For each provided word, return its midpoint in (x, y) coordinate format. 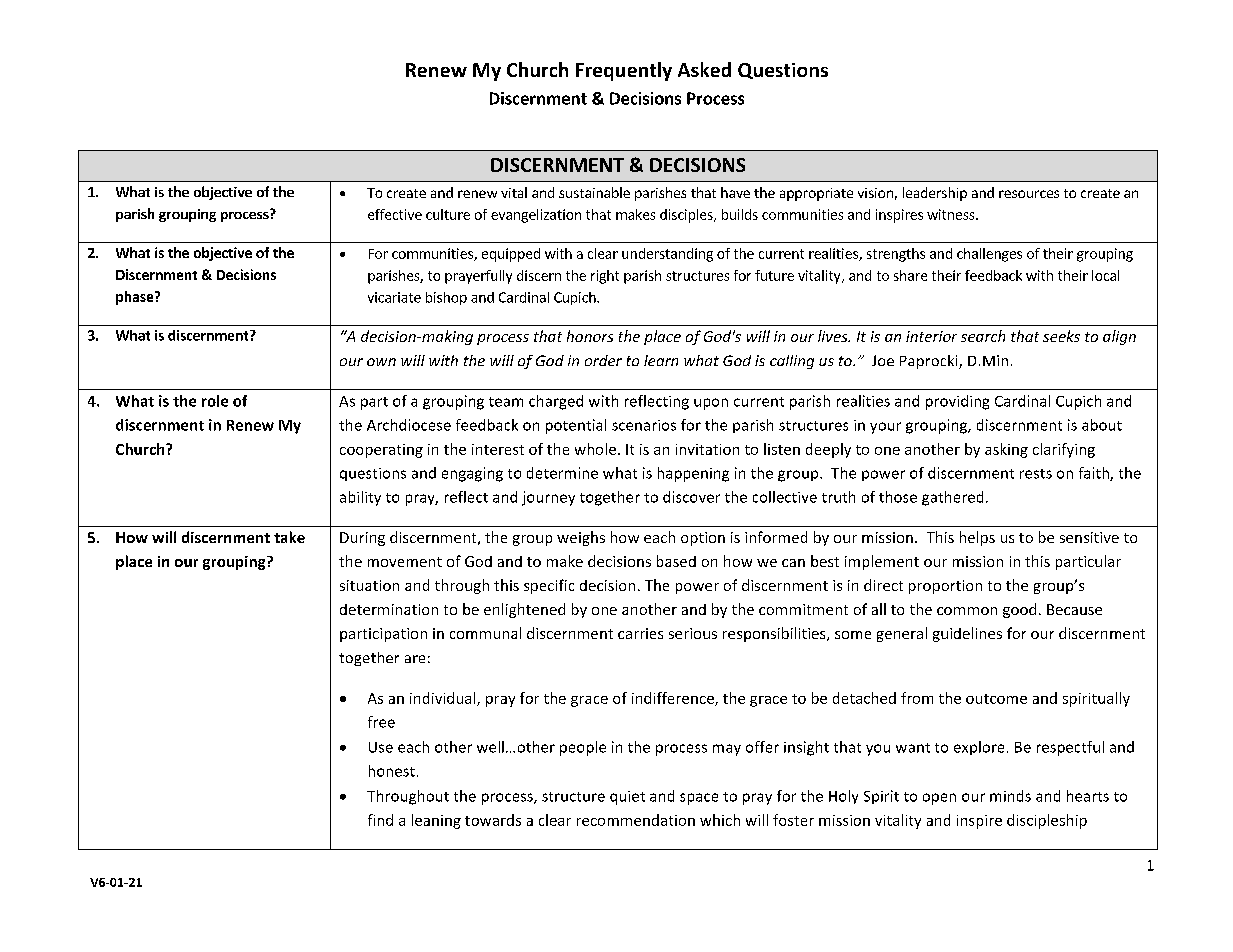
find (380, 820)
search (983, 336)
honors (590, 336)
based (676, 561)
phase (136, 298)
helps (977, 538)
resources (1029, 194)
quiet (627, 798)
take (289, 537)
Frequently (624, 71)
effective (395, 214)
